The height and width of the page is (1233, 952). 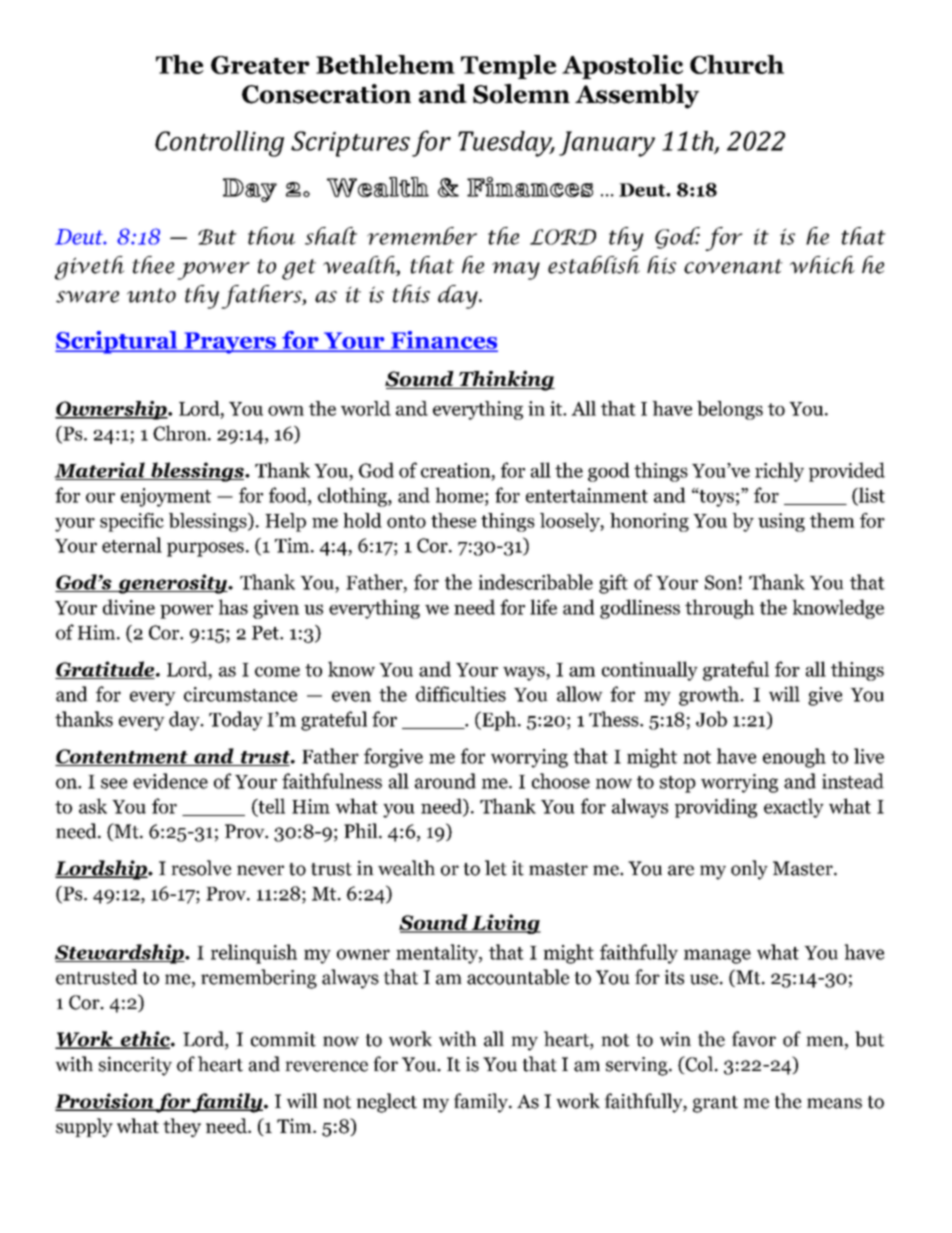 What do you see at coordinates (737, 64) in the page?
I see `Church` at bounding box center [737, 64].
